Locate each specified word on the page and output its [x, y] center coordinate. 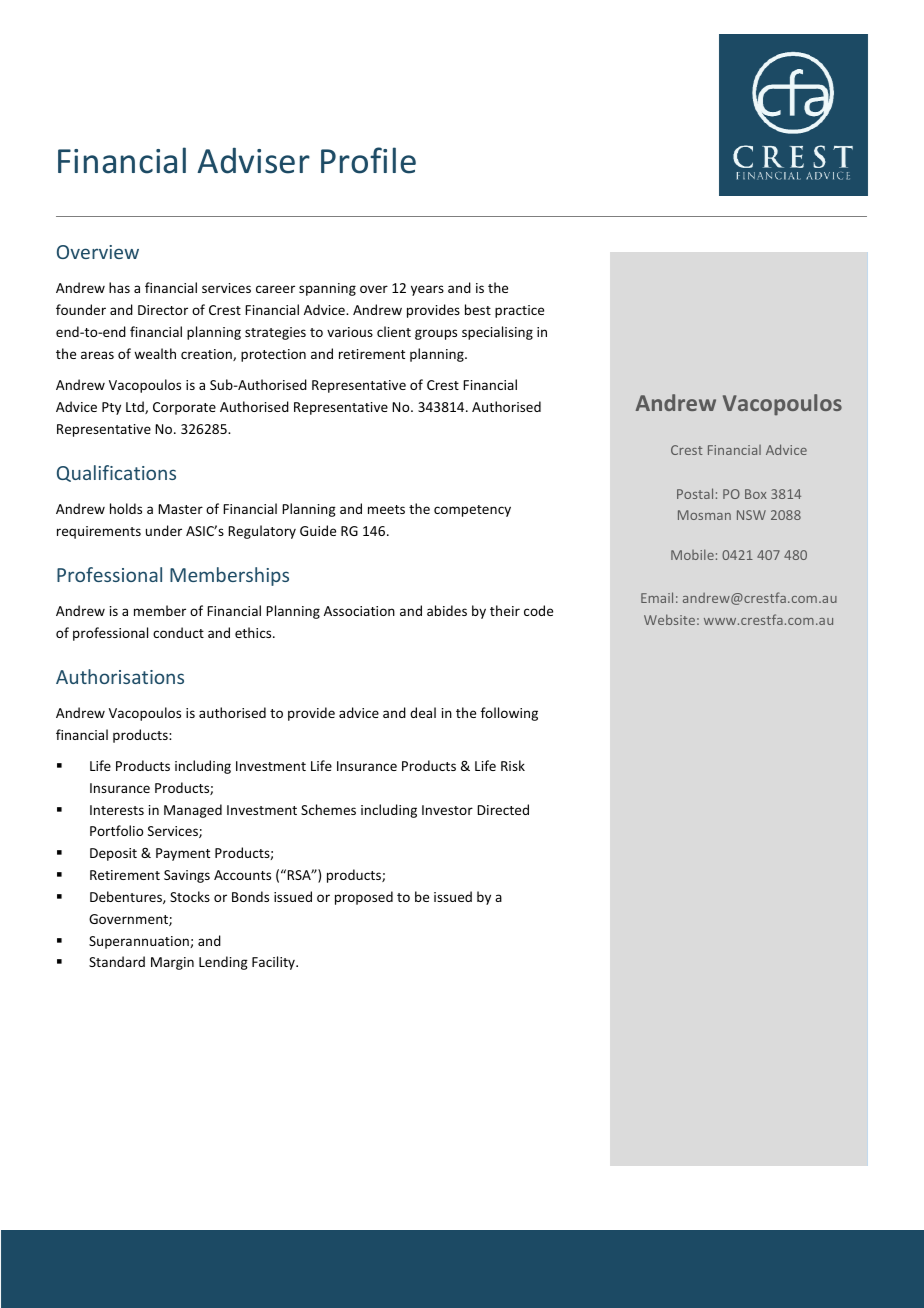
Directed [503, 809]
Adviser [253, 160]
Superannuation [140, 942]
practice [519, 311]
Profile [368, 160]
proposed [364, 898]
